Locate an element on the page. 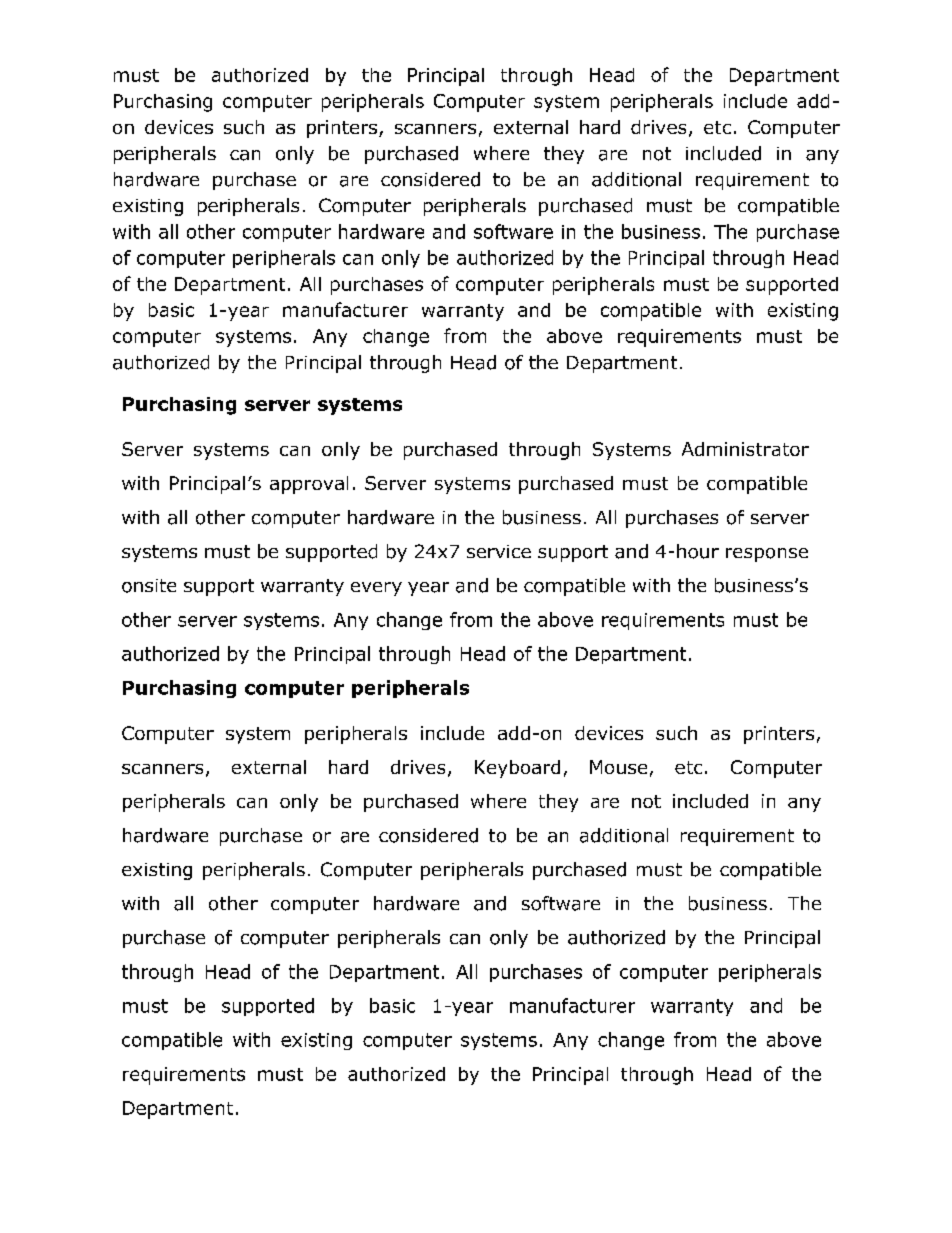 This image has height=1233, width=952. response is located at coordinates (767, 555).
